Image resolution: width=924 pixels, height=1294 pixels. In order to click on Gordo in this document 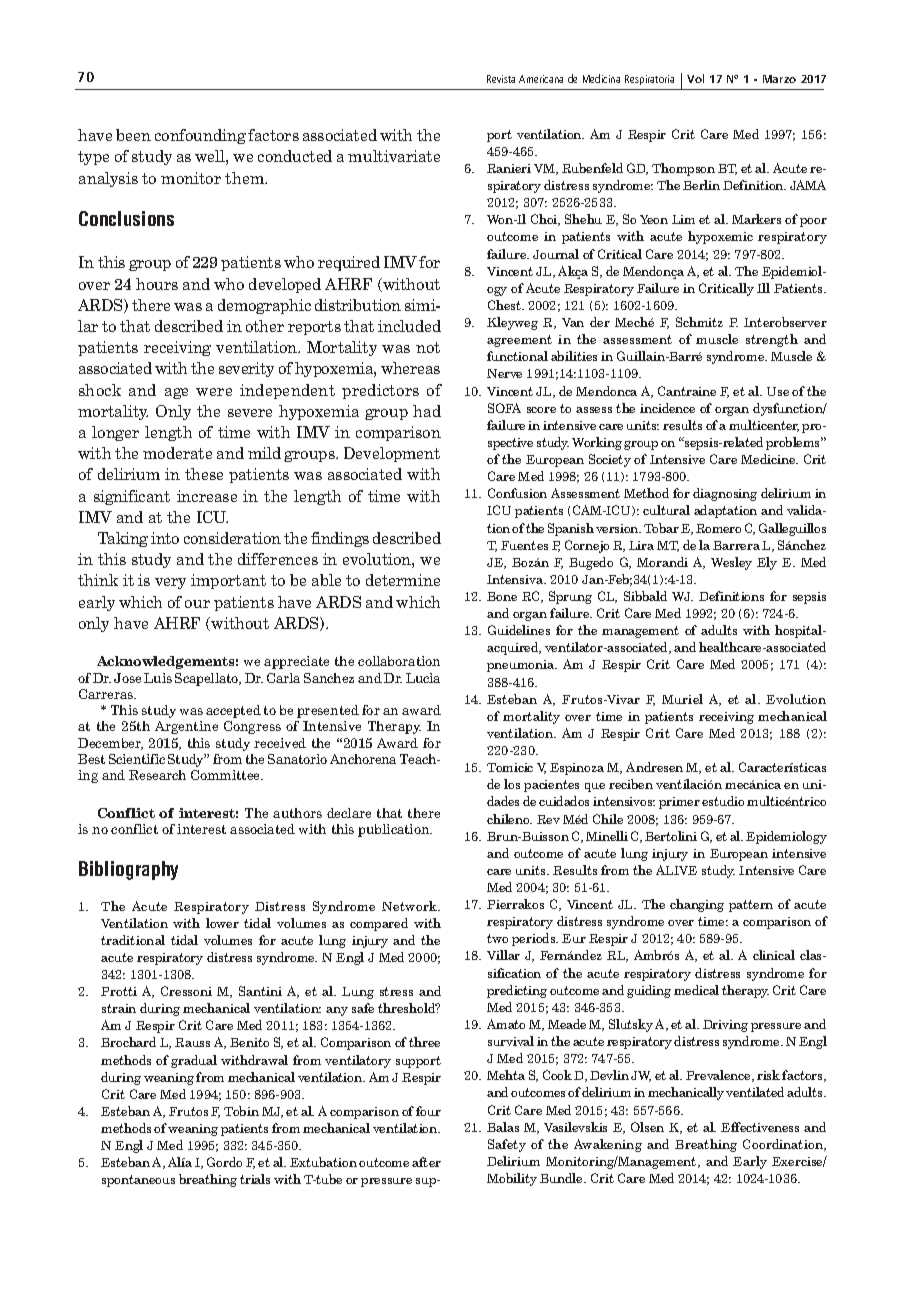, I will do `click(224, 1162)`.
